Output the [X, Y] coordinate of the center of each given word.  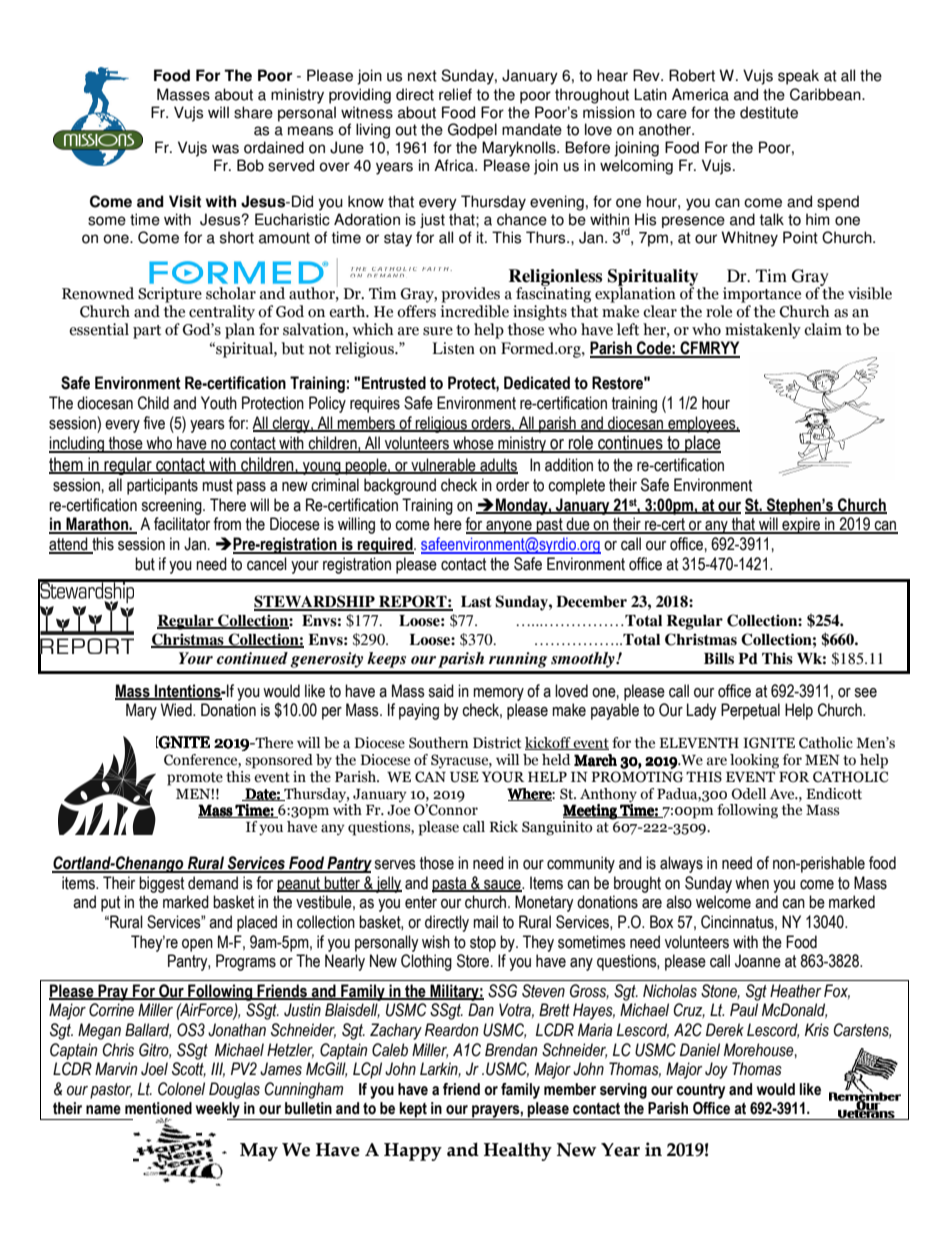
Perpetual [750, 711]
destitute [769, 112]
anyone [509, 527]
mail [485, 922]
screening [172, 506]
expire [801, 525]
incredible [474, 311]
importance [762, 295]
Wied [177, 710]
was [225, 149]
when [752, 883]
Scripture [170, 295]
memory [498, 694]
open [197, 945]
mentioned [158, 1108]
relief [455, 94]
